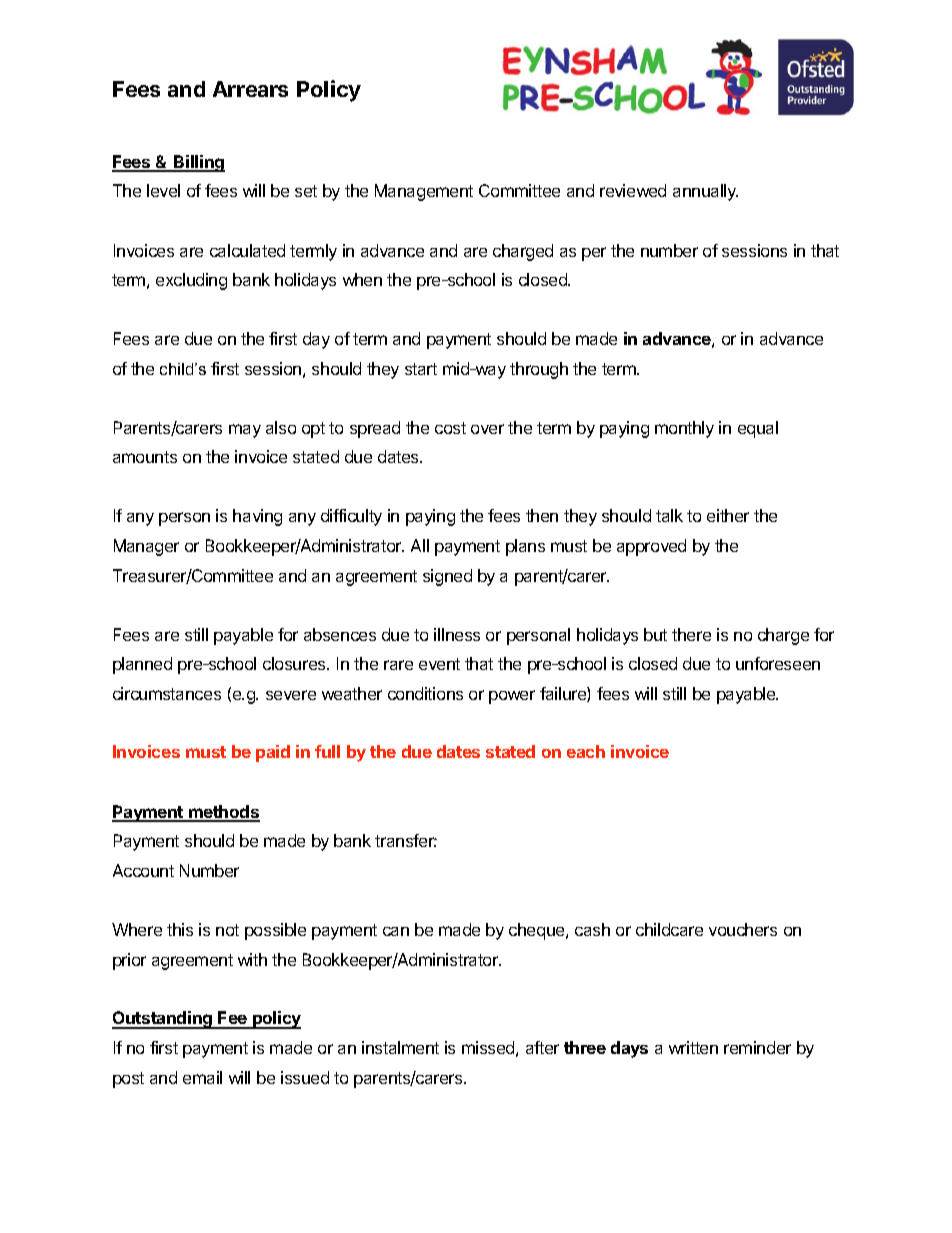  Describe the element at coordinates (705, 192) in the document. I see `annually` at that location.
